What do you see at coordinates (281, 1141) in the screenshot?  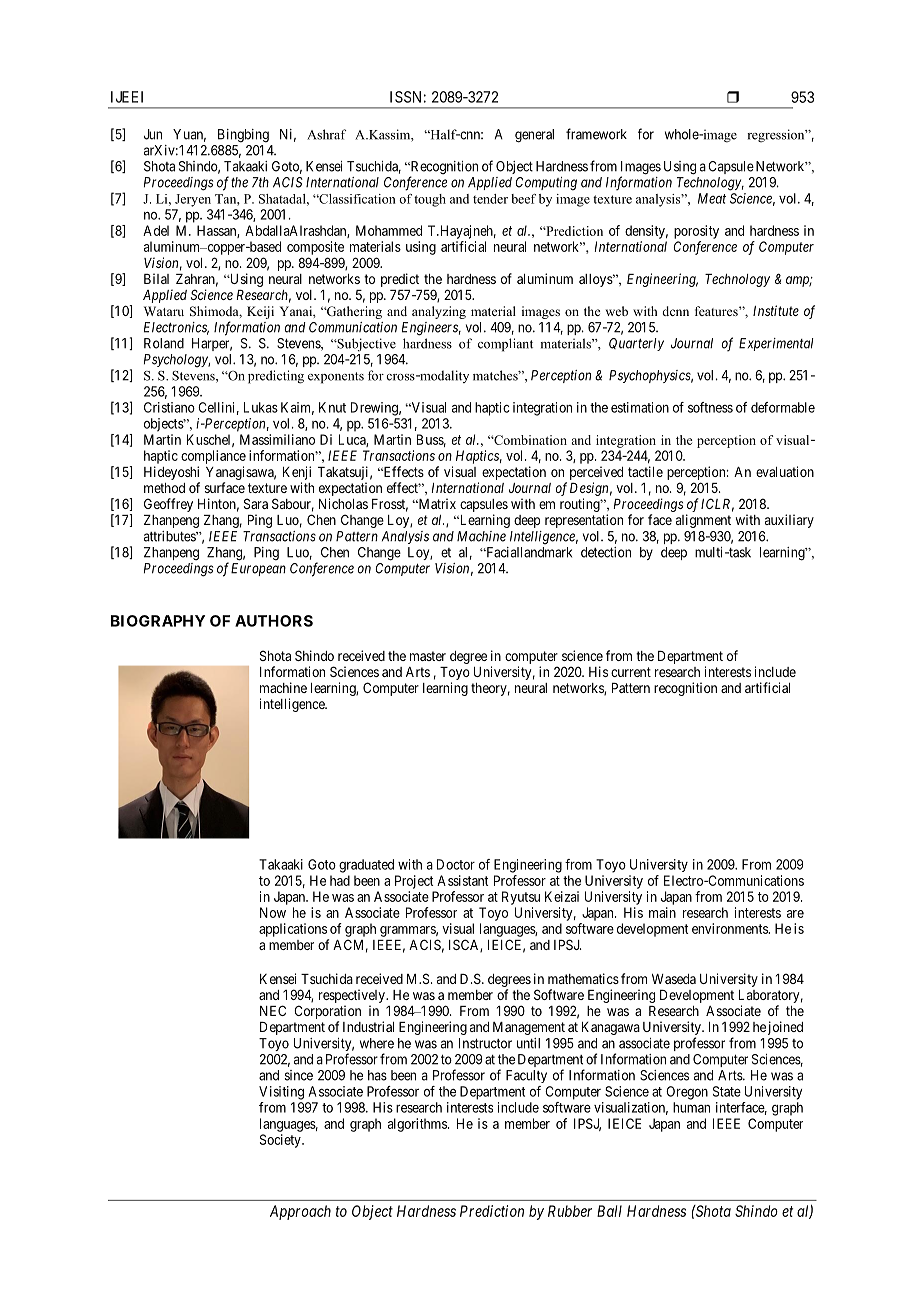 I see `Society` at bounding box center [281, 1141].
